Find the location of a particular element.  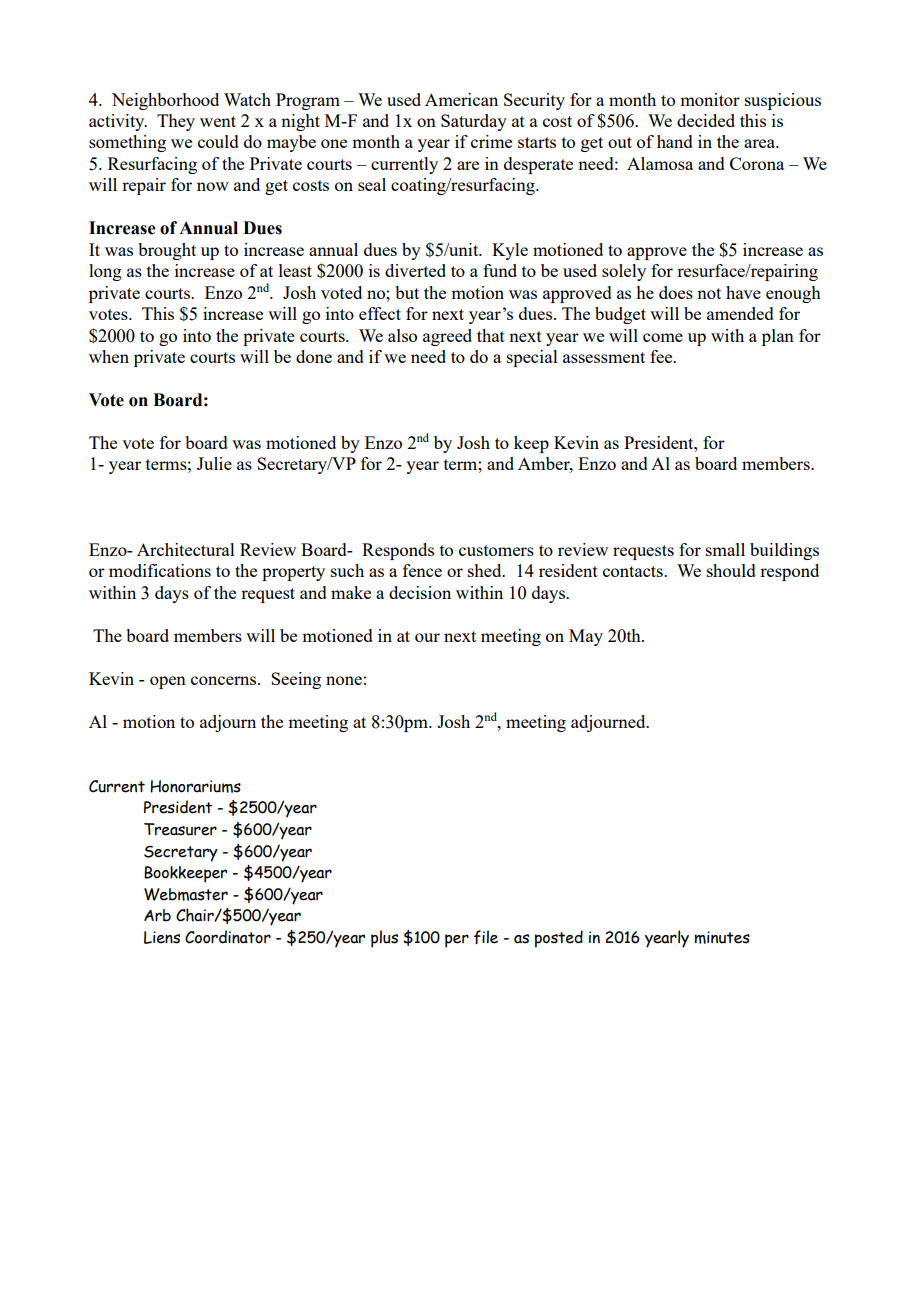

decided is located at coordinates (706, 120).
